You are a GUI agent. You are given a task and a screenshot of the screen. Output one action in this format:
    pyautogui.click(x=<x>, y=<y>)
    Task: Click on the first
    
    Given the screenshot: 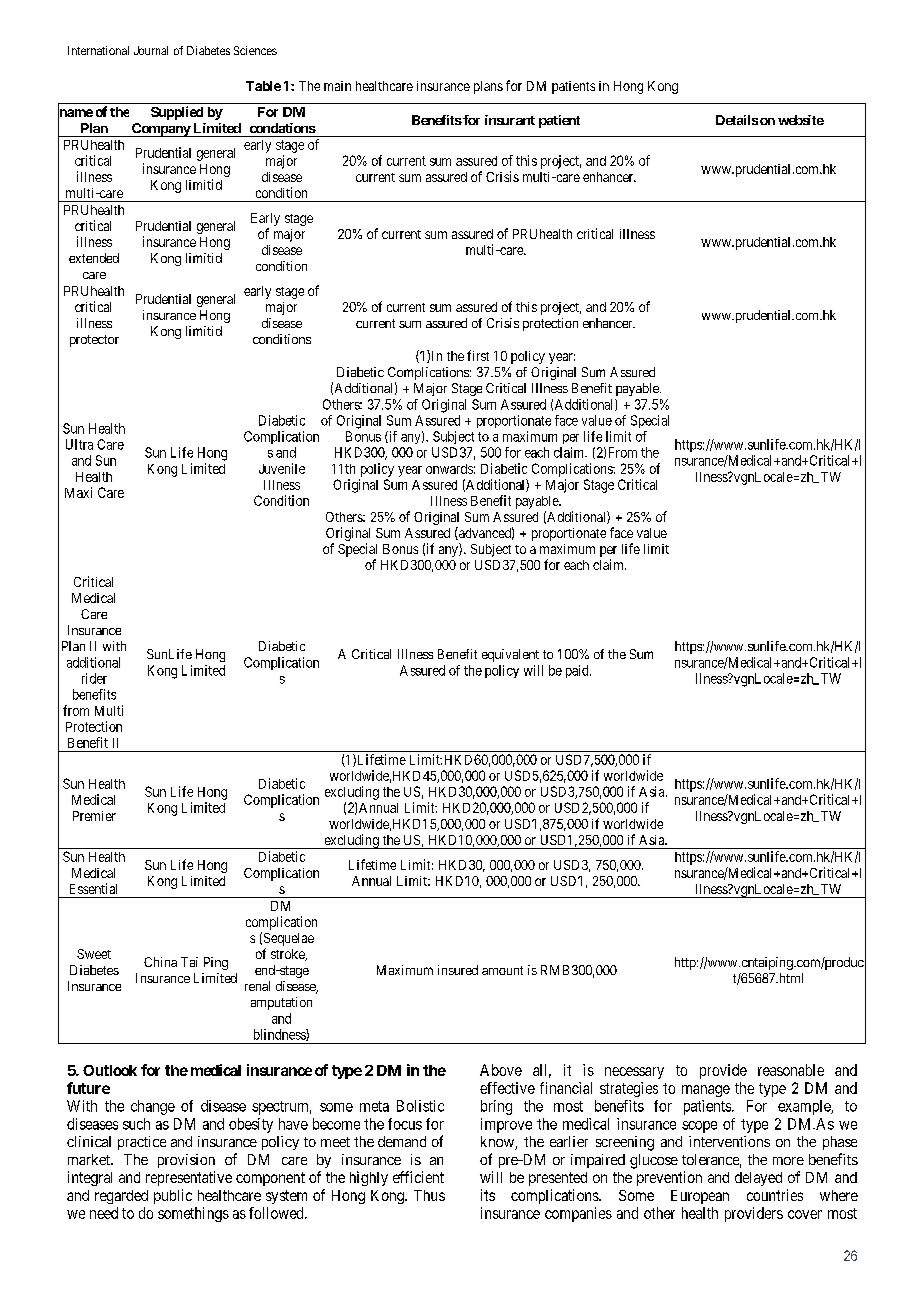 What is the action you would take?
    pyautogui.click(x=478, y=355)
